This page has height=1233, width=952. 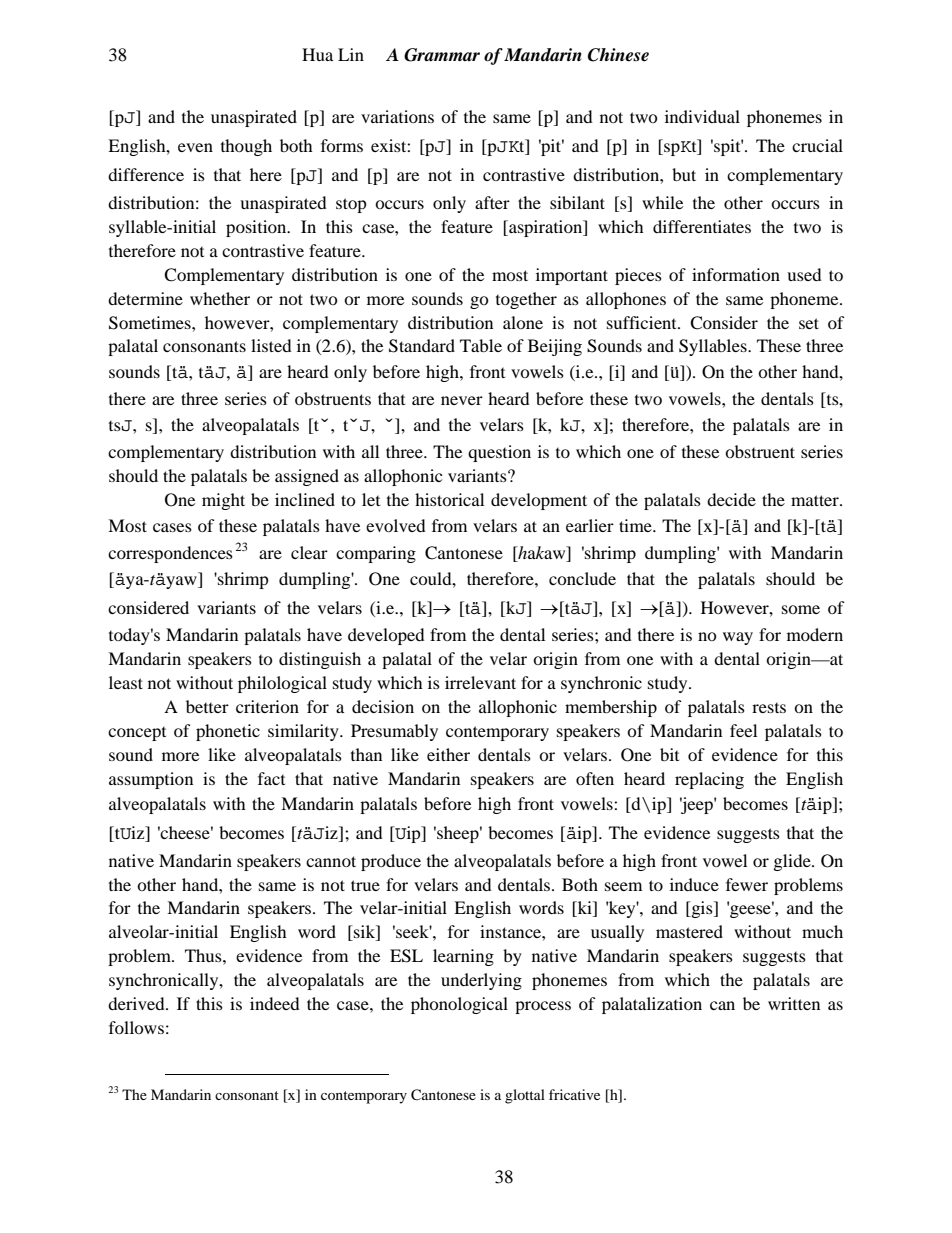 I want to click on individual, so click(x=702, y=116).
